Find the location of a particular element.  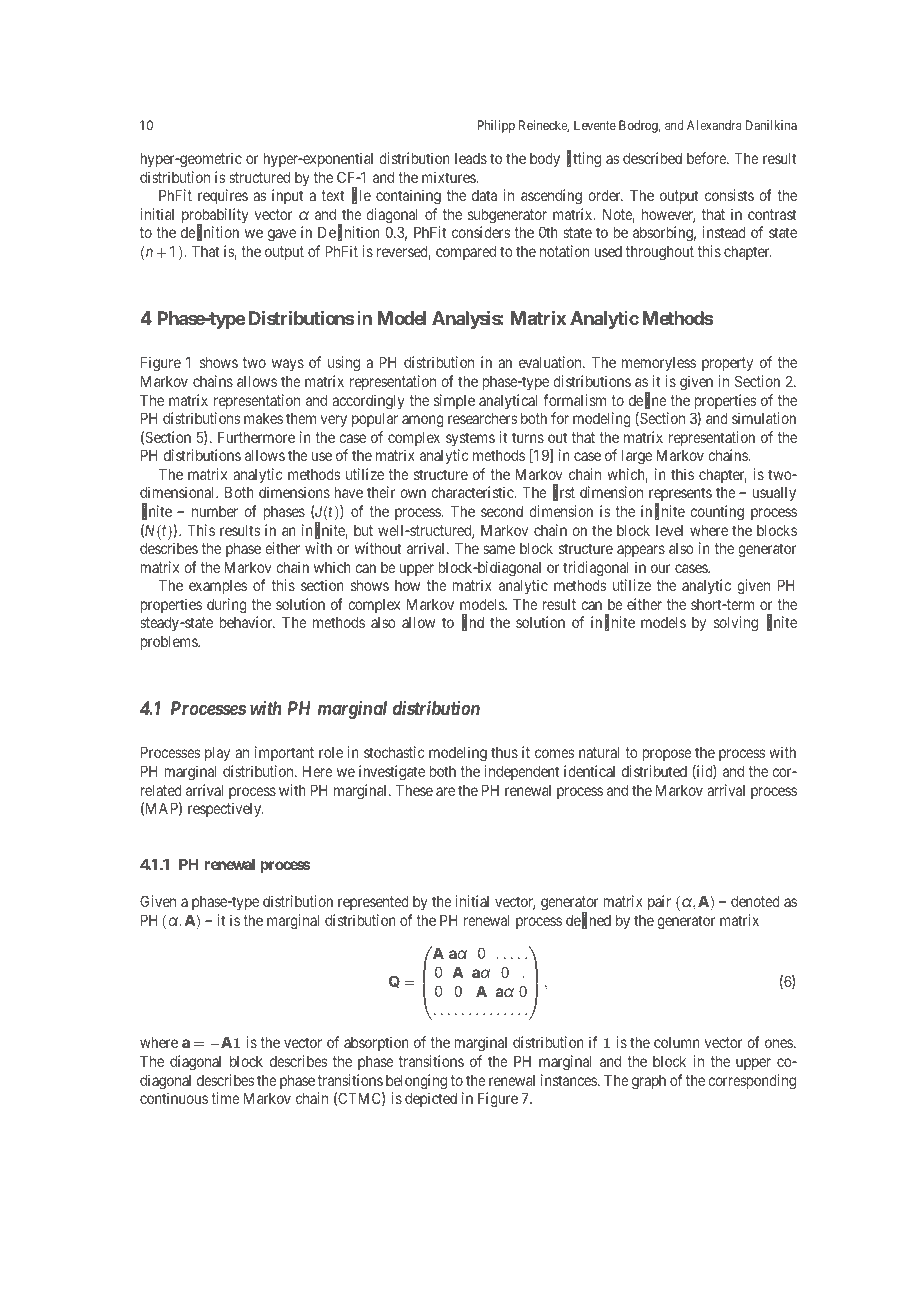

number is located at coordinates (215, 511).
